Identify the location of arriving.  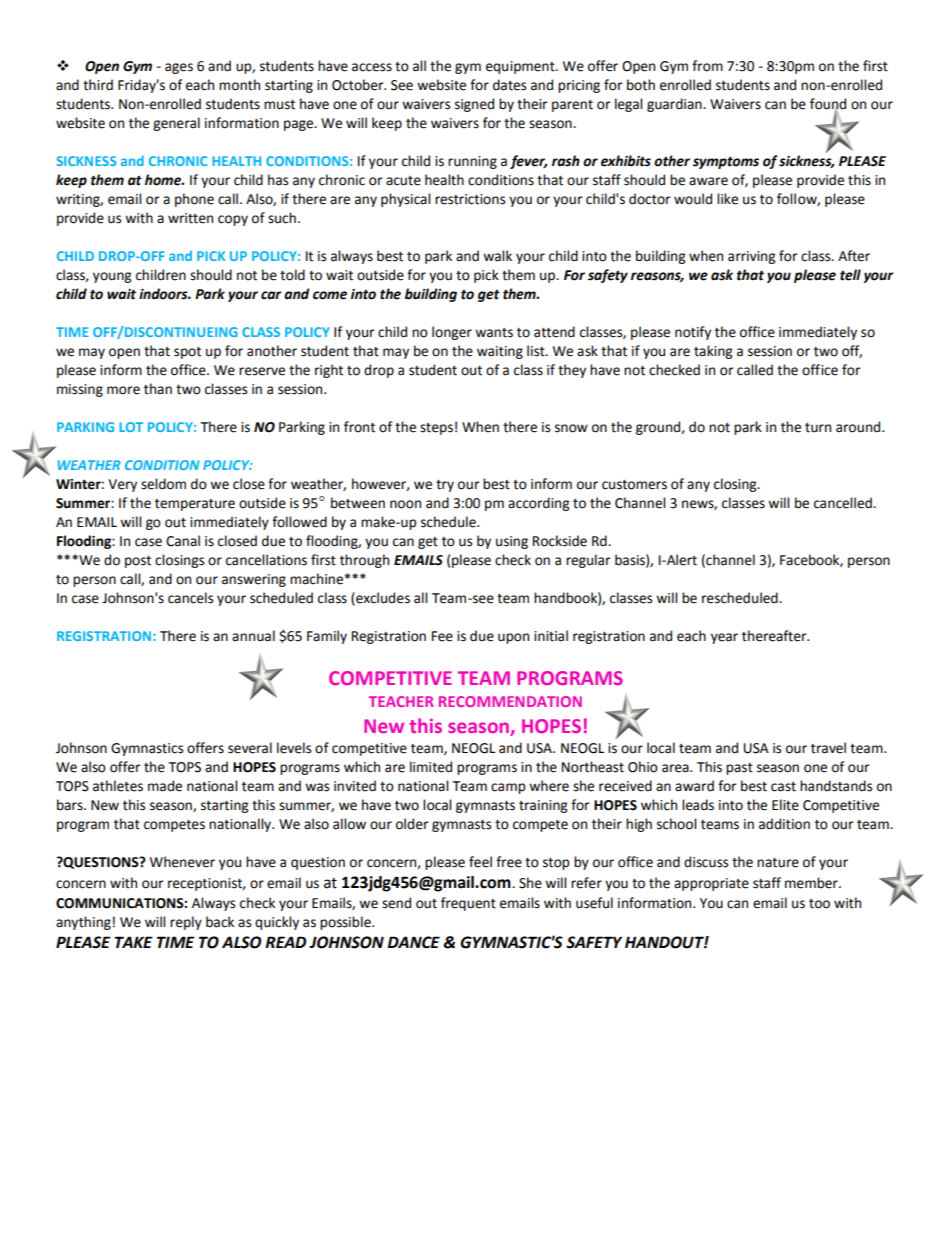
(751, 257).
